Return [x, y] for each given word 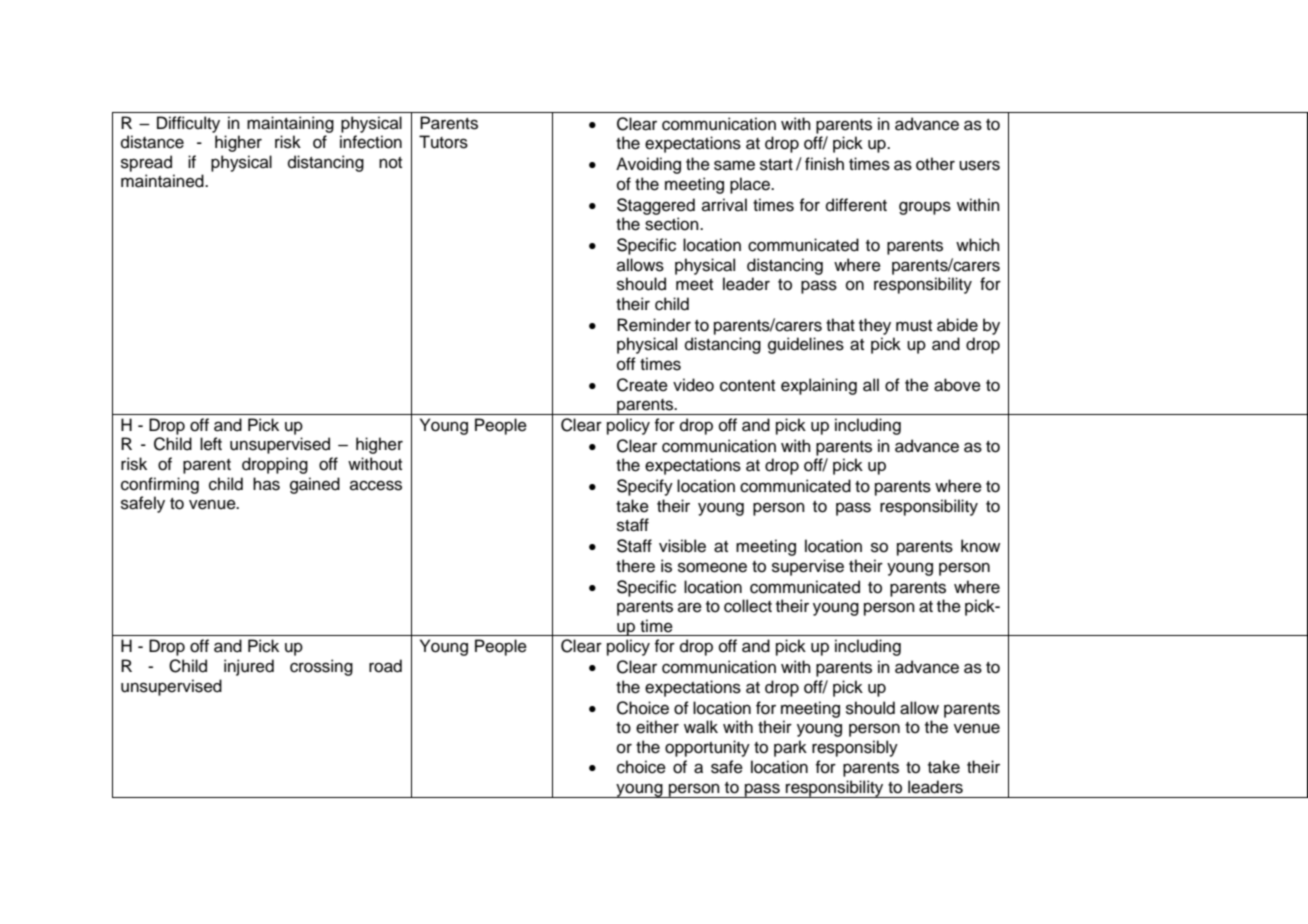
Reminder [654, 325]
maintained [163, 181]
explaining [819, 386]
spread [146, 163]
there [635, 566]
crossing [321, 667]
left [211, 444]
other [935, 164]
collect [748, 606]
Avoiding [648, 165]
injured [249, 667]
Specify [645, 487]
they [875, 326]
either [657, 727]
